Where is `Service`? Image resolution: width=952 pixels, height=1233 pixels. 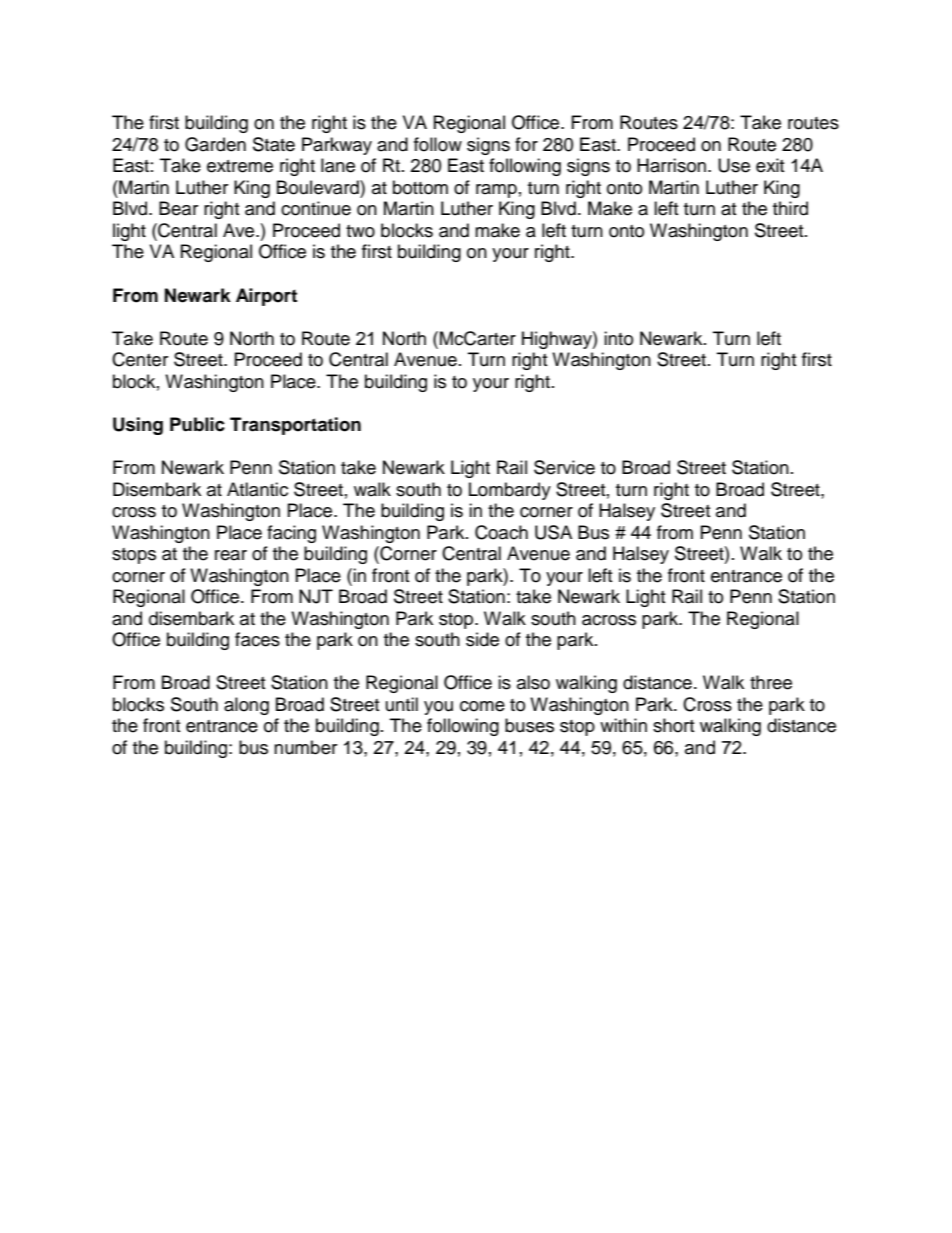 Service is located at coordinates (564, 467).
